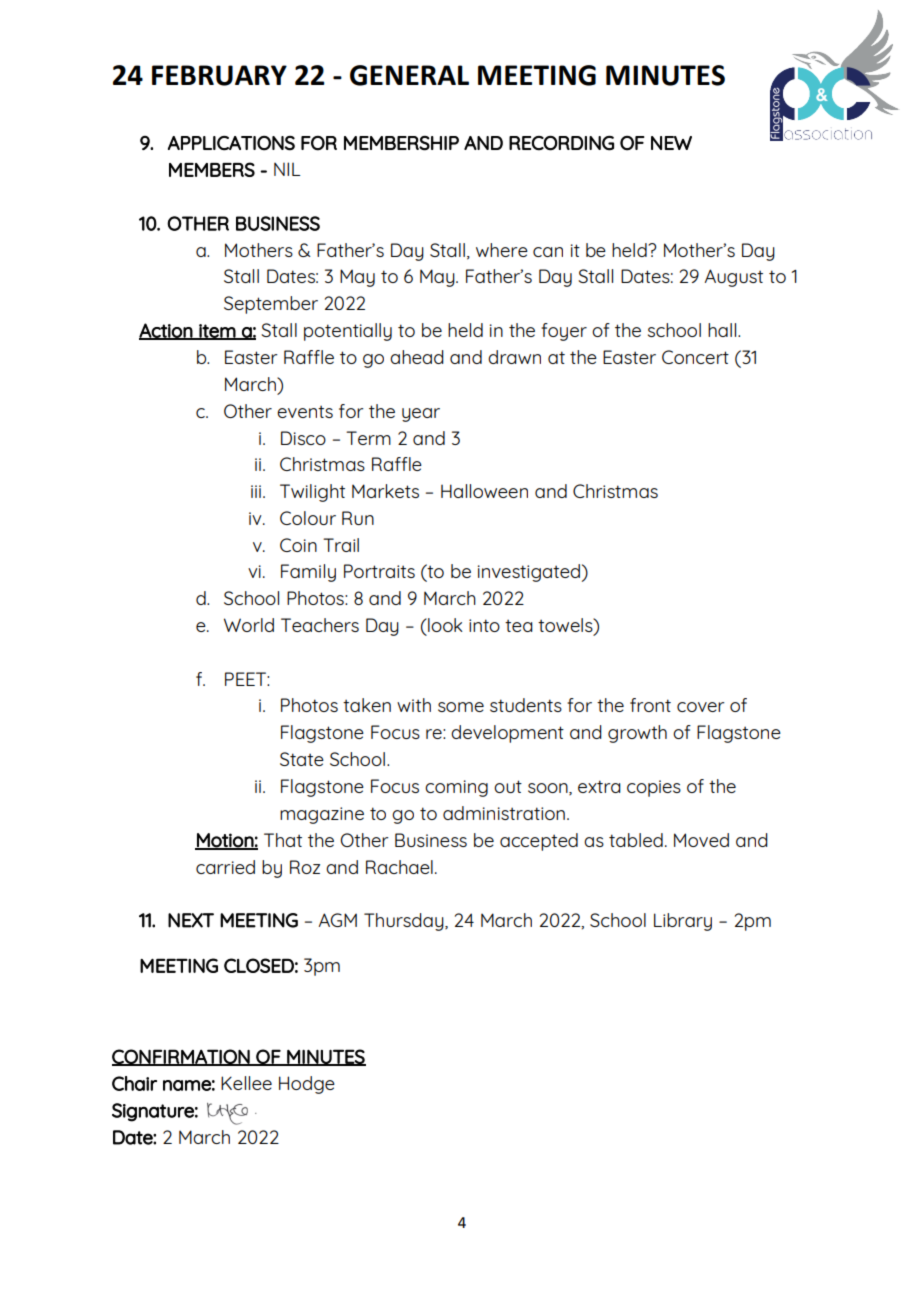  Describe the element at coordinates (257, 491) in the image. I see `iii` at that location.
